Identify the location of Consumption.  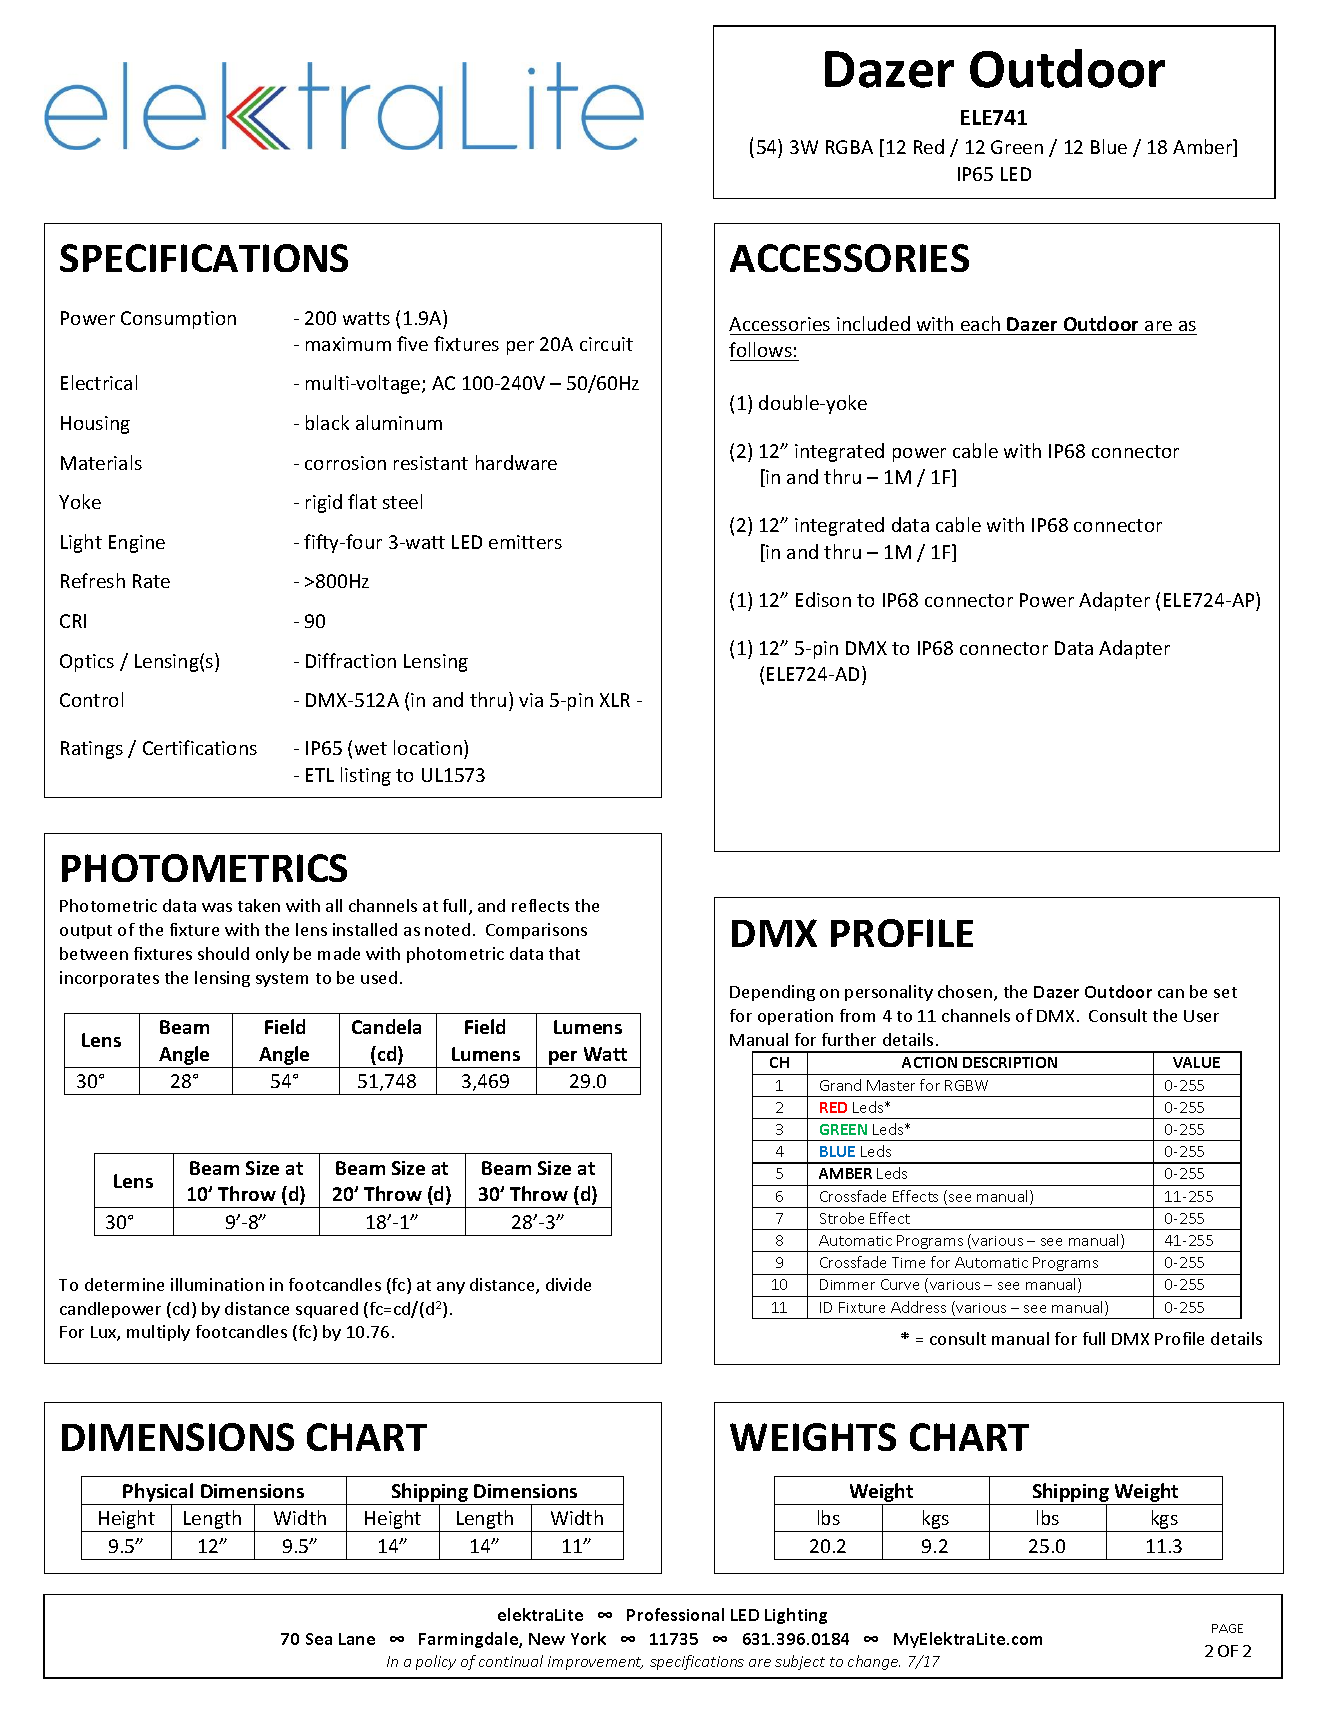
(178, 320).
